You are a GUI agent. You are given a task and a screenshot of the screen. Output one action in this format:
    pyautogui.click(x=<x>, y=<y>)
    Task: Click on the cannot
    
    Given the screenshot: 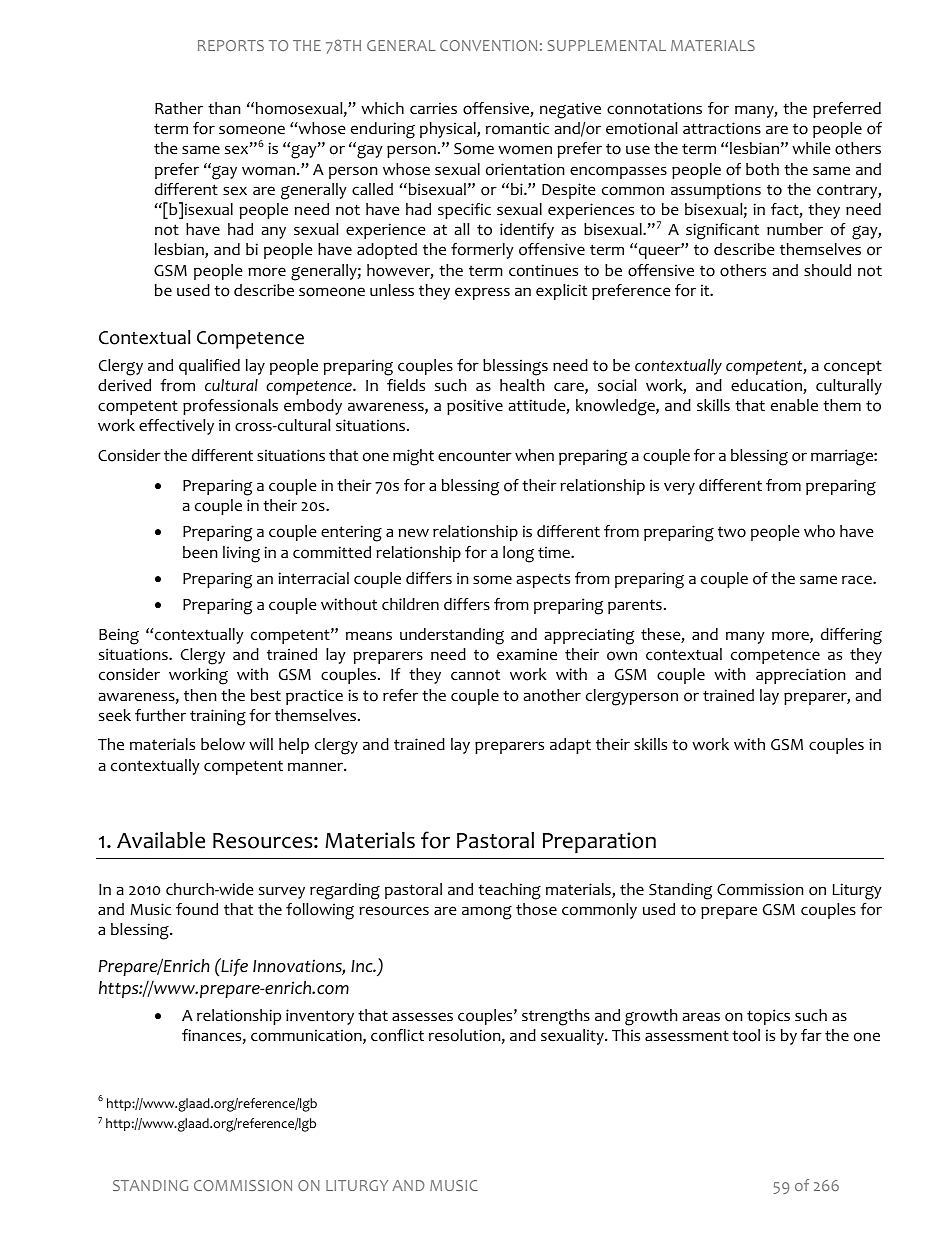 What is the action you would take?
    pyautogui.click(x=475, y=675)
